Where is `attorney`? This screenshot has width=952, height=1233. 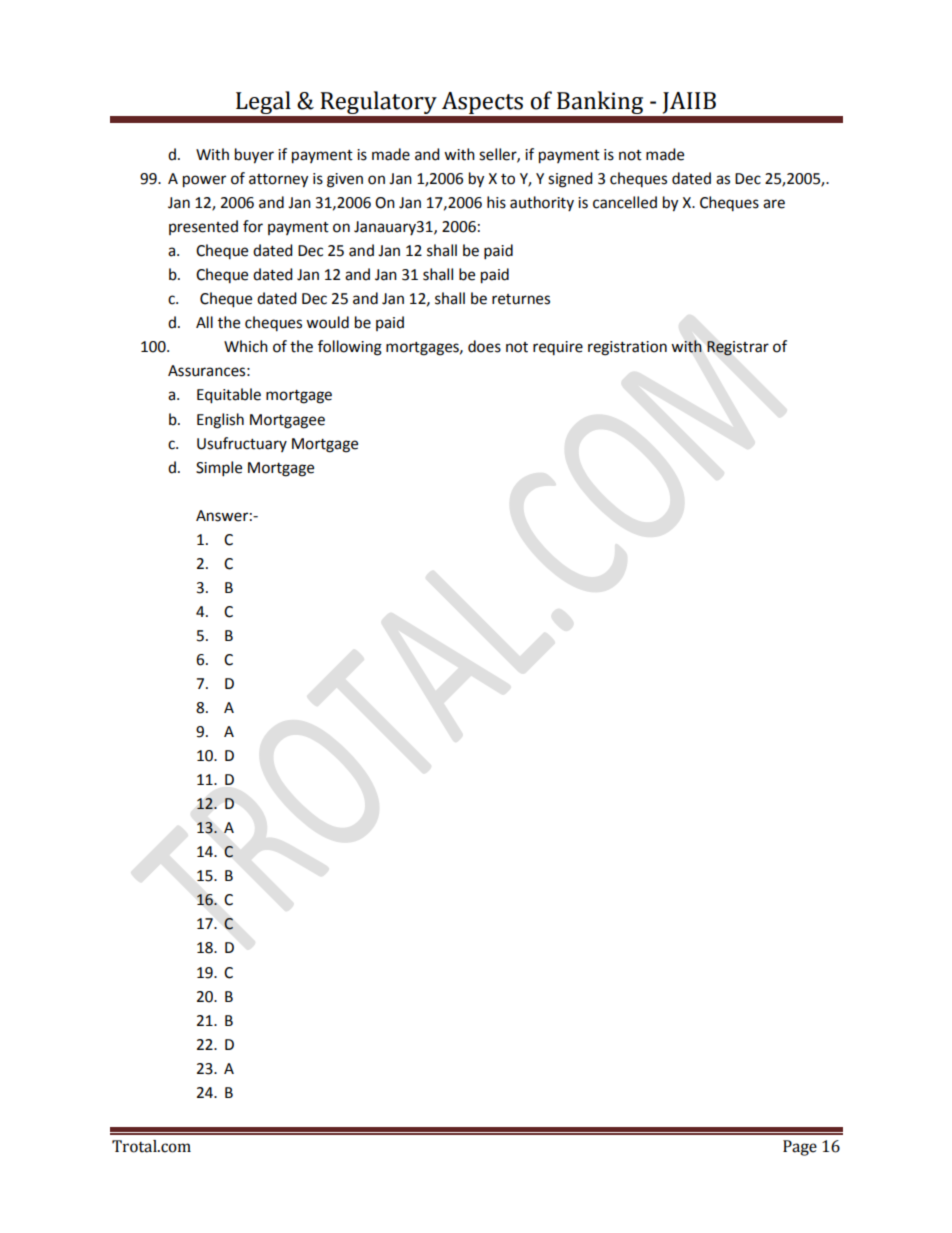 attorney is located at coordinates (278, 181).
